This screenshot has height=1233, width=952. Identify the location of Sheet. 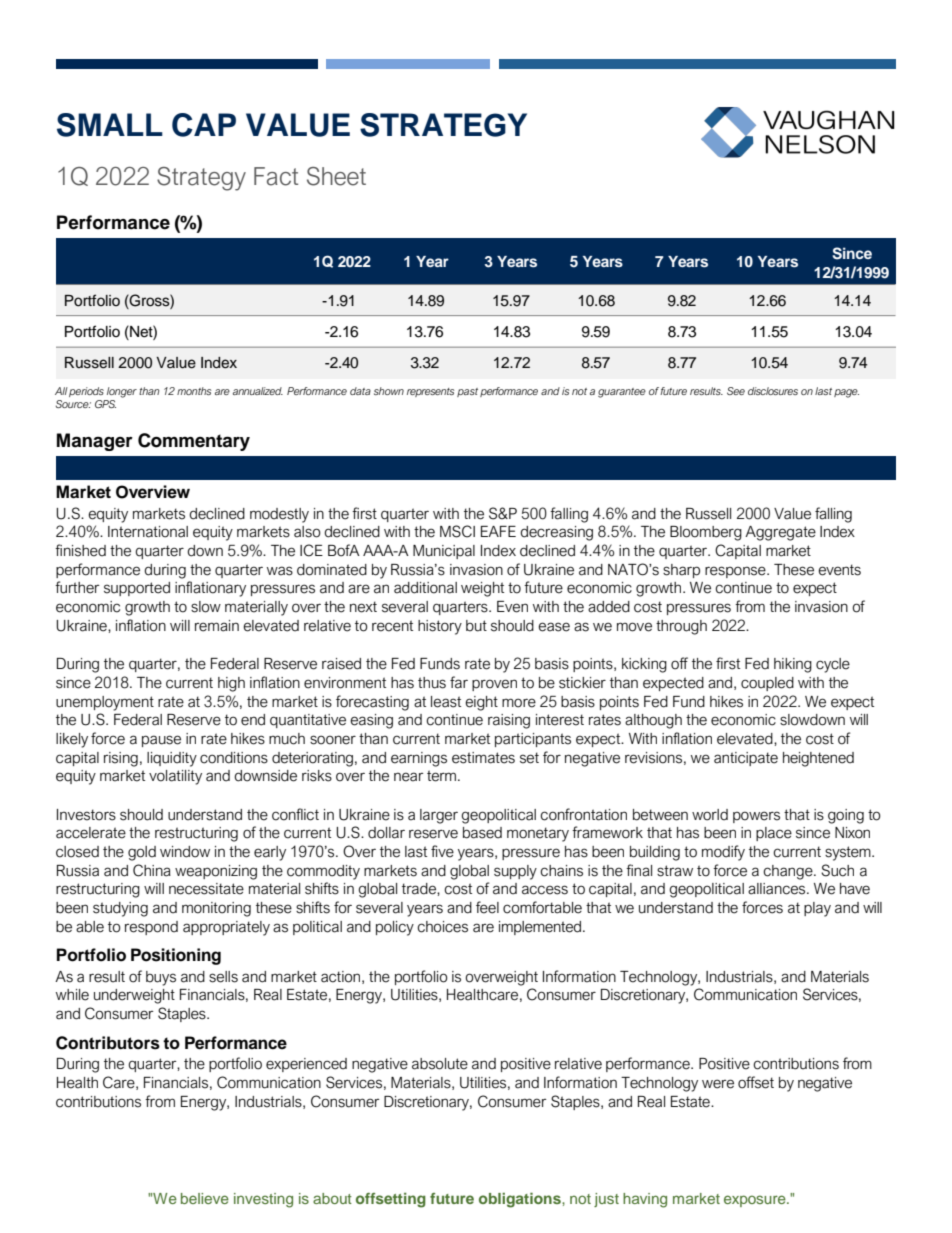
(336, 176).
